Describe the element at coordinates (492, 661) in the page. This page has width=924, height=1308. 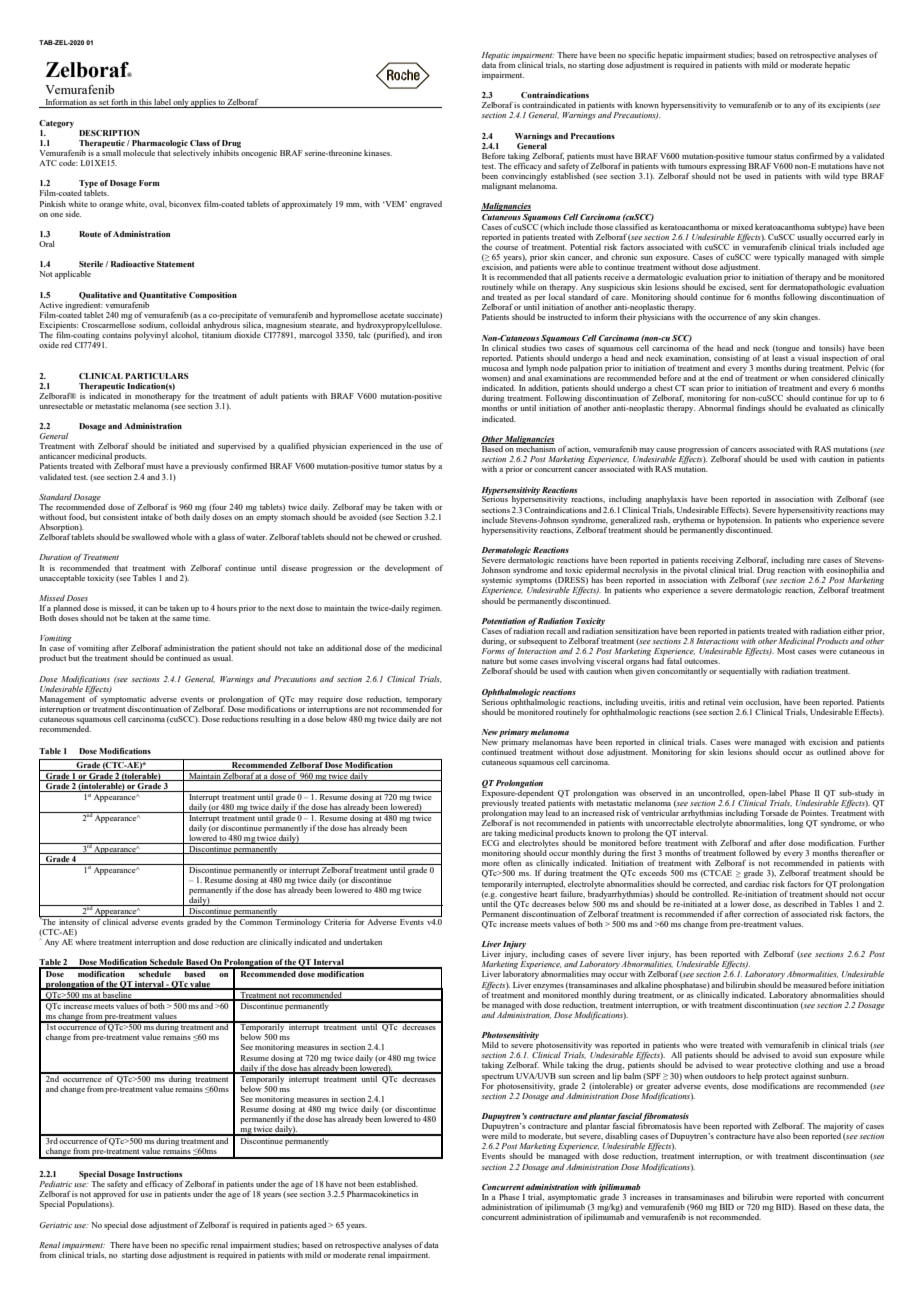
I see `nature` at that location.
